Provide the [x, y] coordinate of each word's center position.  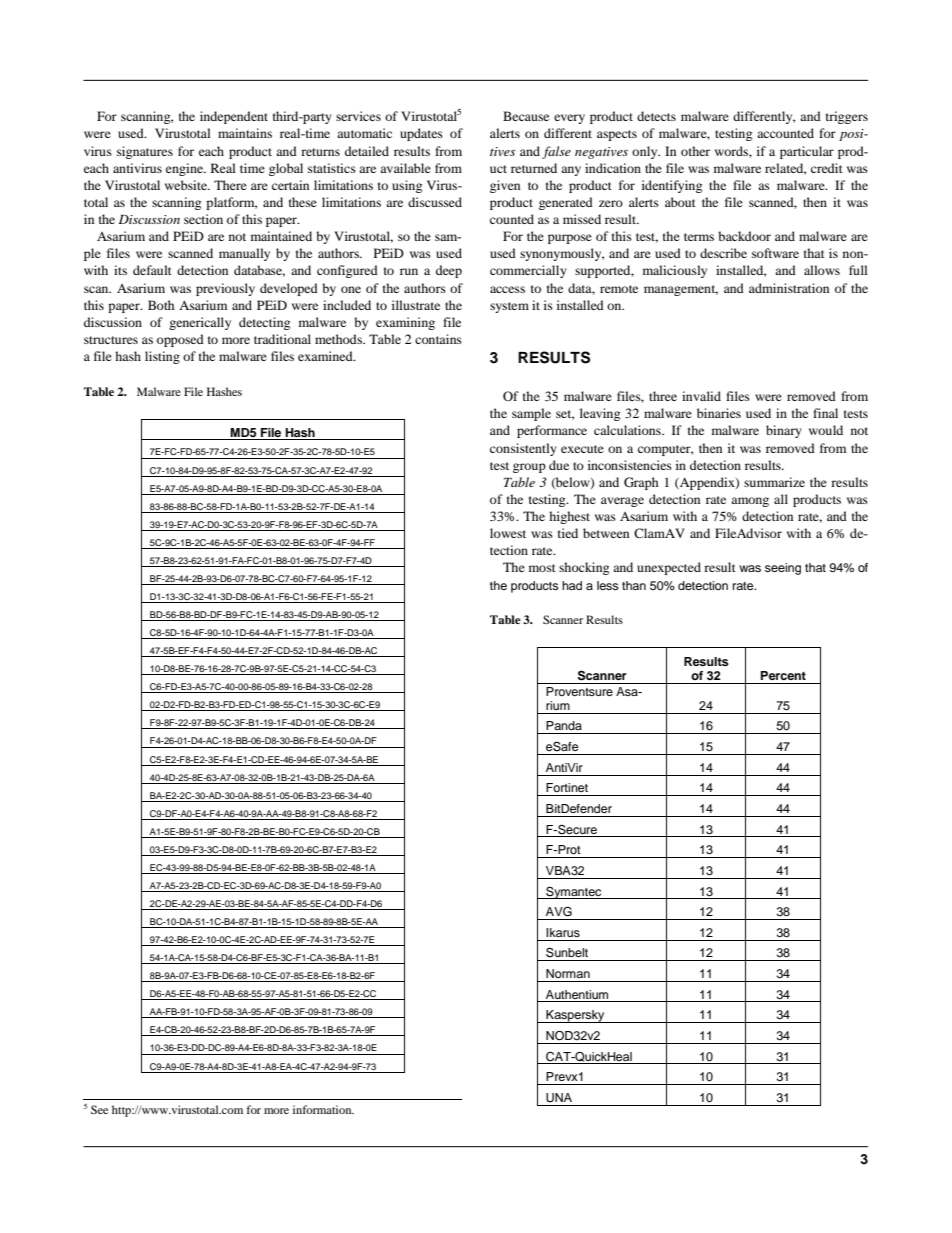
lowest [508, 533]
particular [807, 152]
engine [186, 169]
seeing [783, 569]
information [323, 1109]
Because [526, 116]
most [542, 568]
